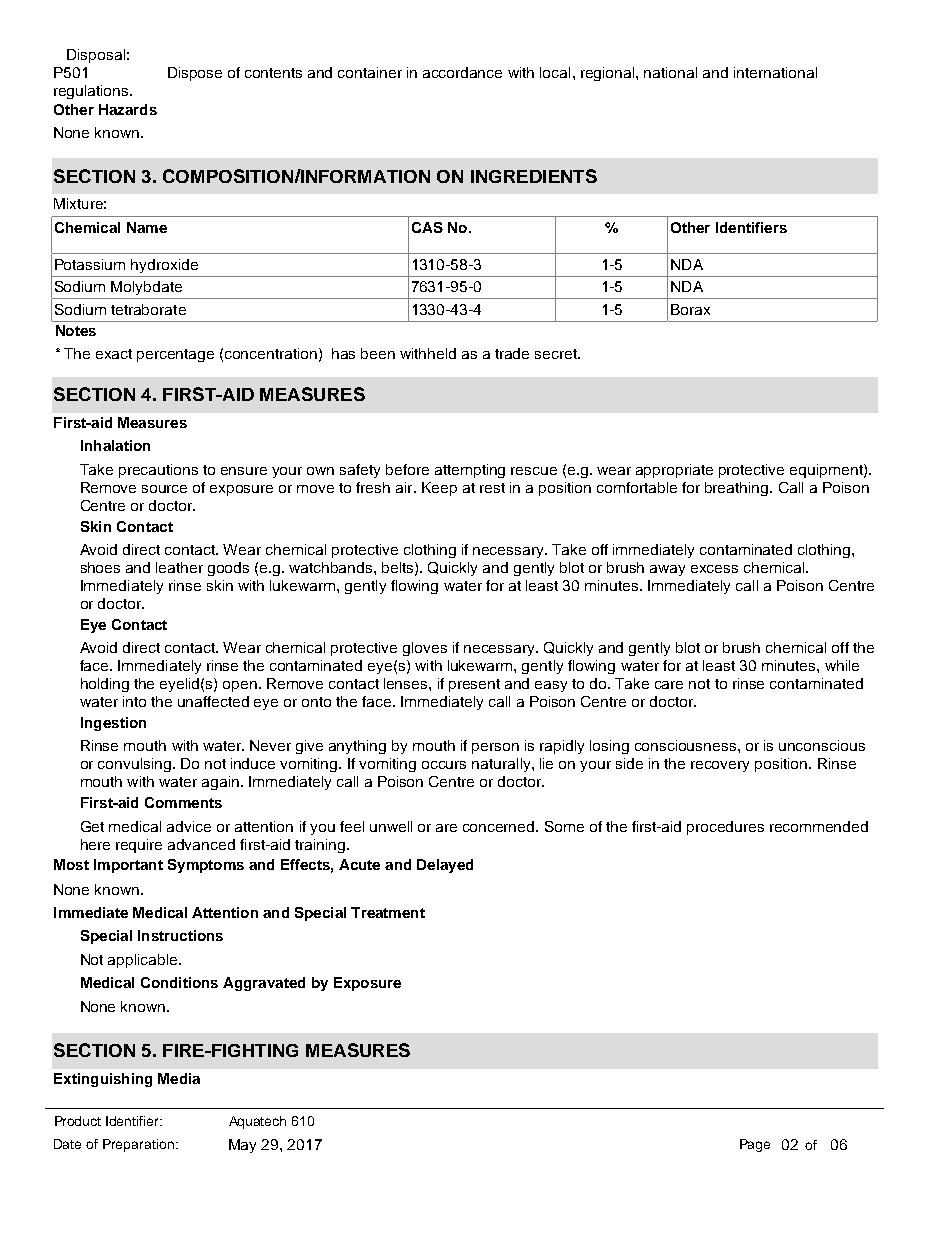 This page has height=1233, width=952. What do you see at coordinates (725, 828) in the page?
I see `procedures` at bounding box center [725, 828].
